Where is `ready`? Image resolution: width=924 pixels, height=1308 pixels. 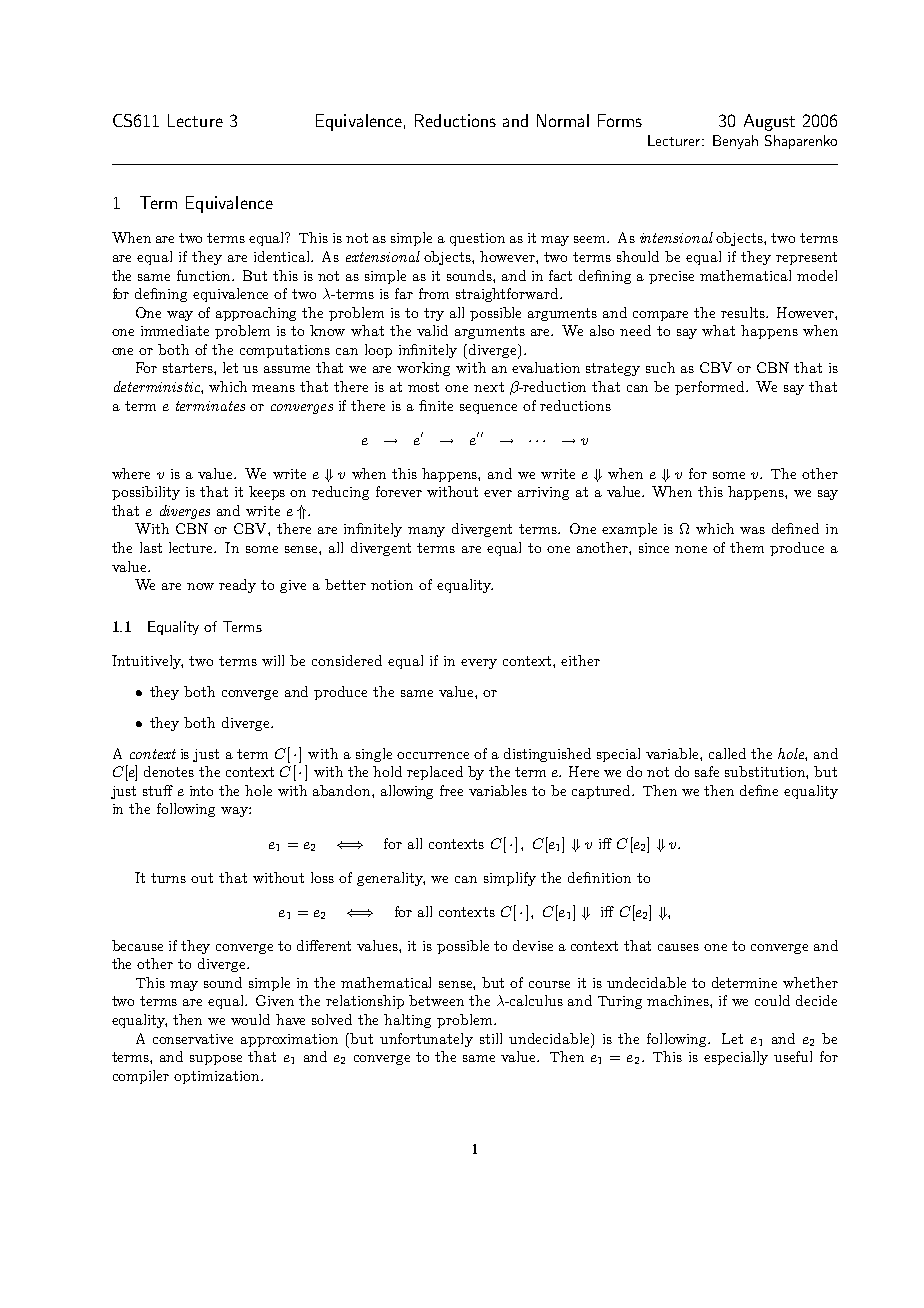
ready is located at coordinates (237, 586).
